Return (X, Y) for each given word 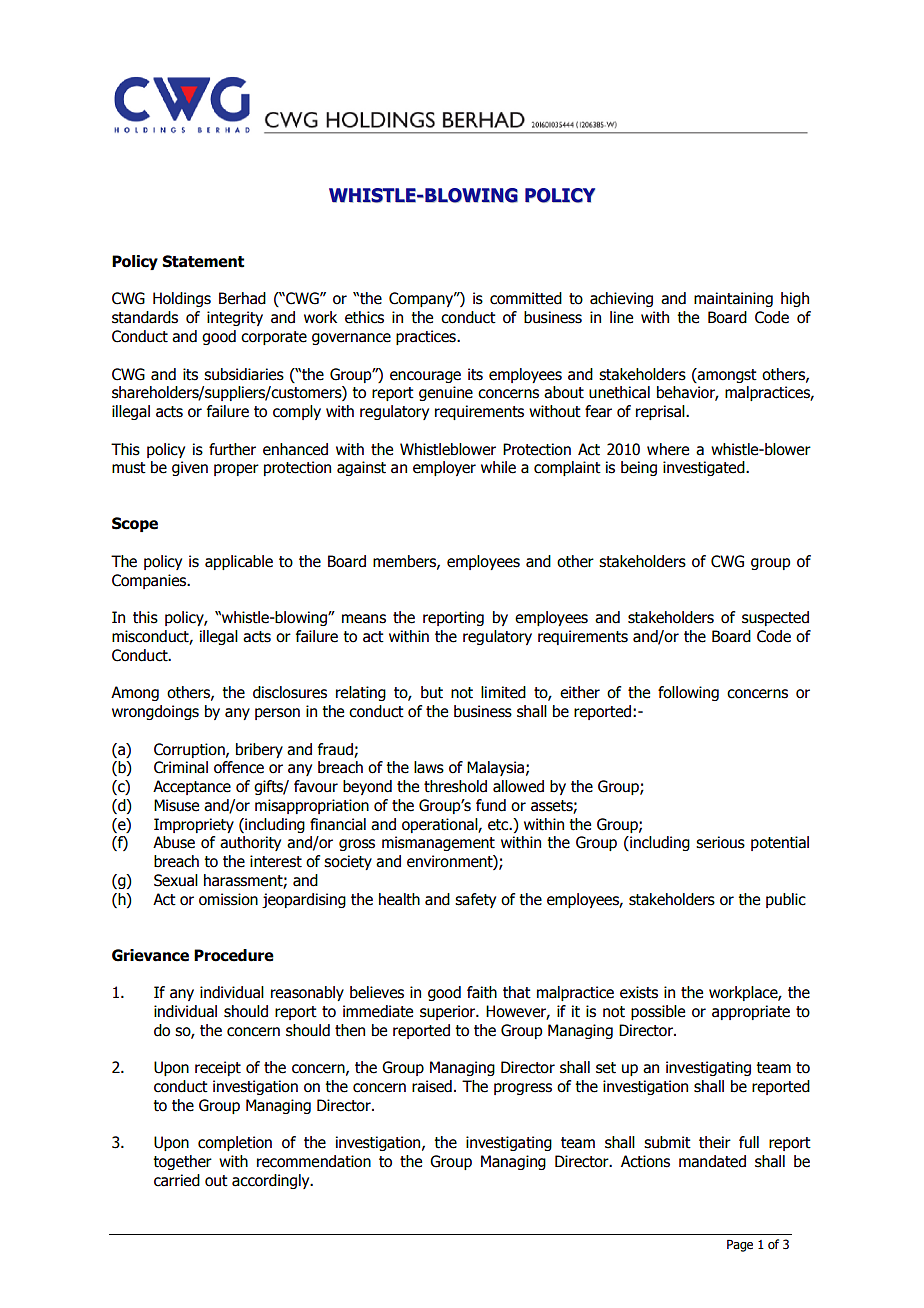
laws (429, 767)
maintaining (733, 299)
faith (482, 992)
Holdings (182, 299)
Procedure (234, 955)
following (688, 693)
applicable (239, 562)
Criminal (181, 767)
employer (444, 468)
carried (177, 1180)
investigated (705, 468)
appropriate (751, 1012)
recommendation (314, 1161)
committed (526, 298)
